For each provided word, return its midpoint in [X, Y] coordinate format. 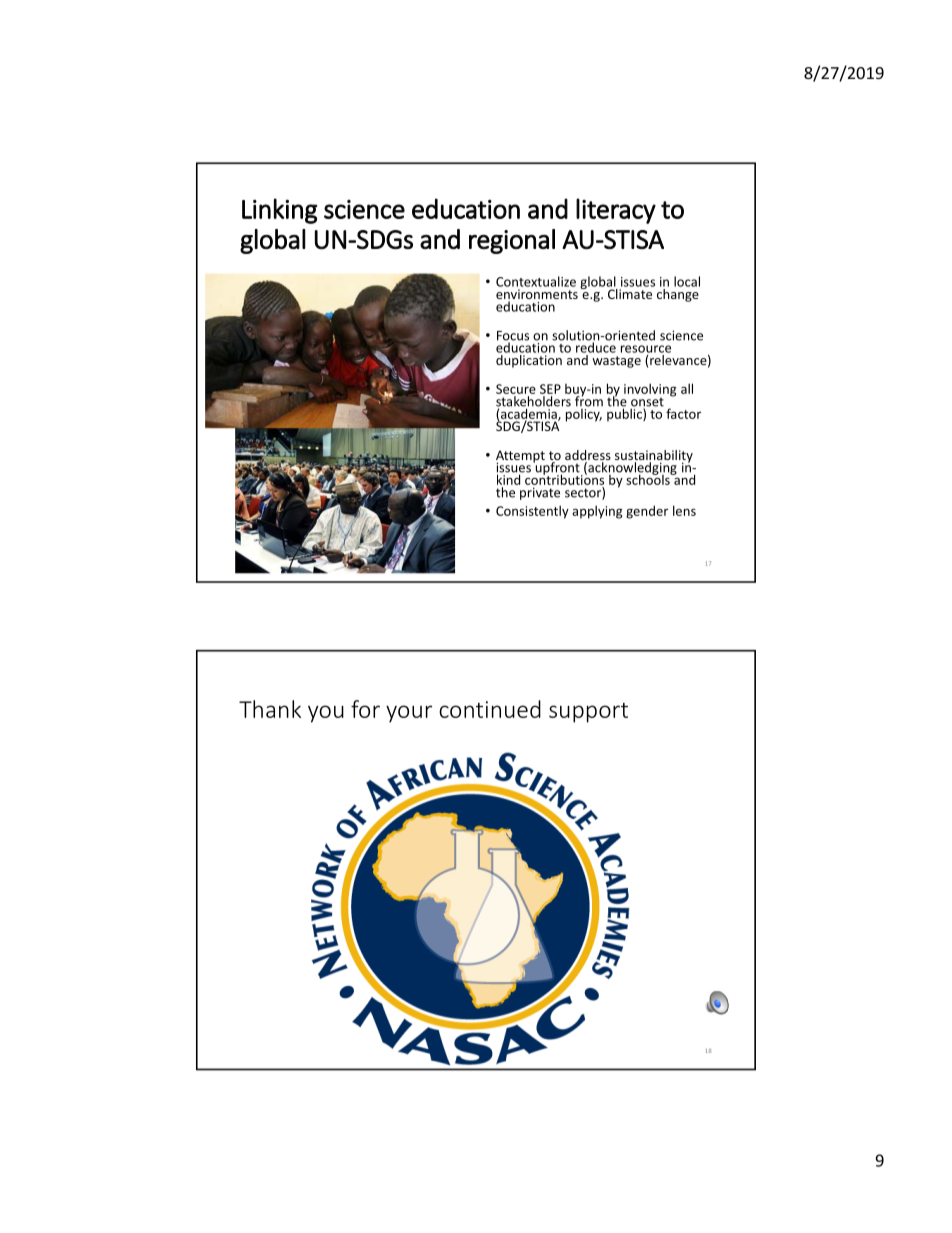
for [365, 709]
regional [512, 241]
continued [490, 709]
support [588, 713]
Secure [516, 389]
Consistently [532, 512]
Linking [279, 211]
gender [647, 512]
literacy [616, 211]
